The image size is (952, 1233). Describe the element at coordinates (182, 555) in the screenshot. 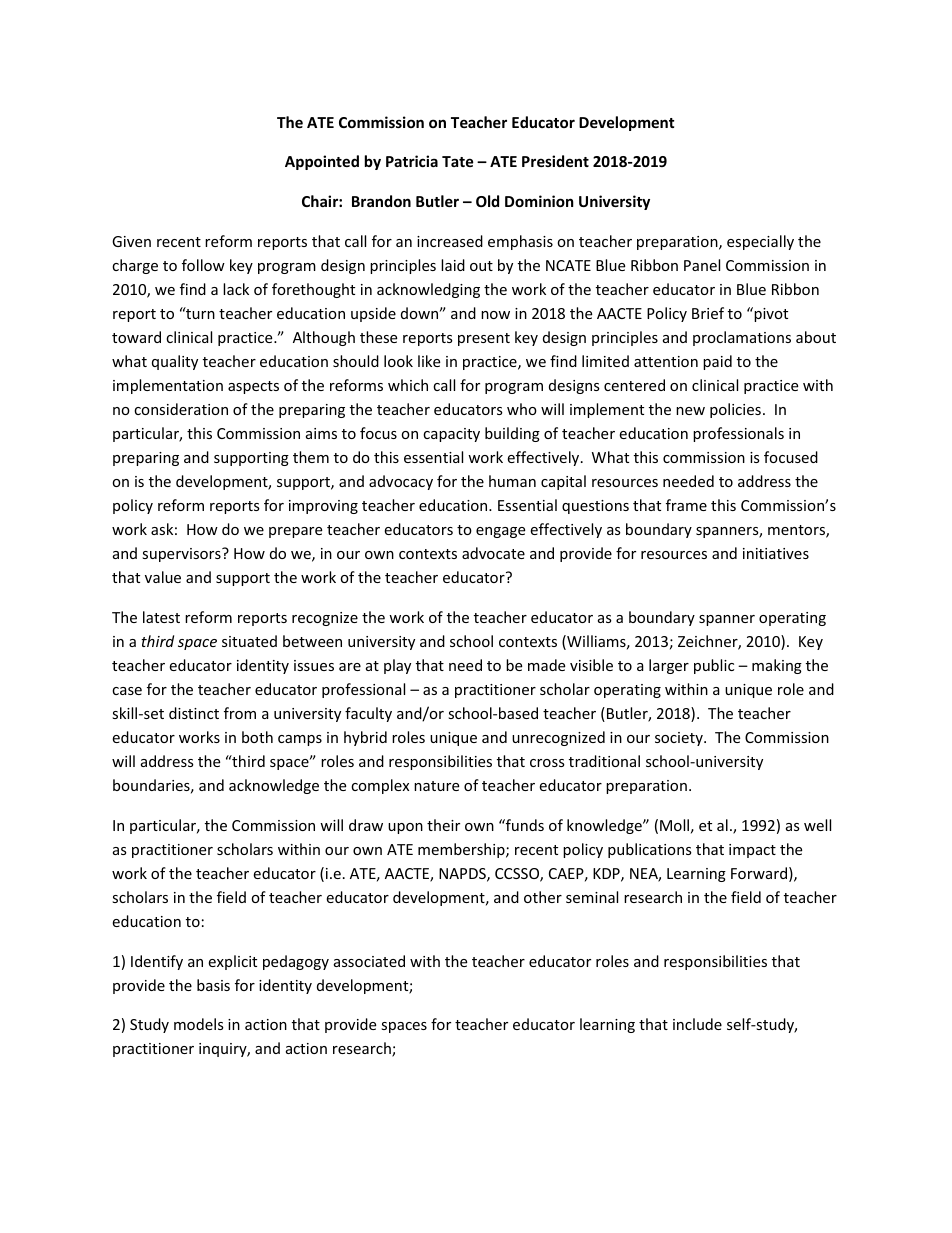

I see `supervisors` at that location.
